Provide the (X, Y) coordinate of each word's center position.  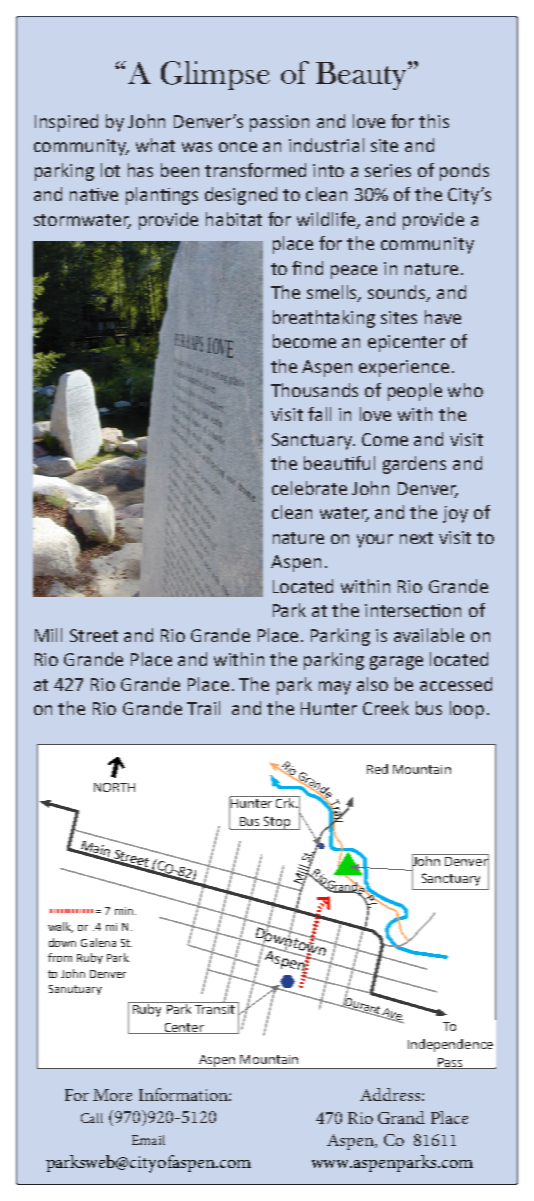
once (238, 147)
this (434, 121)
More (112, 1095)
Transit (215, 1008)
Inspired (66, 123)
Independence (450, 1045)
